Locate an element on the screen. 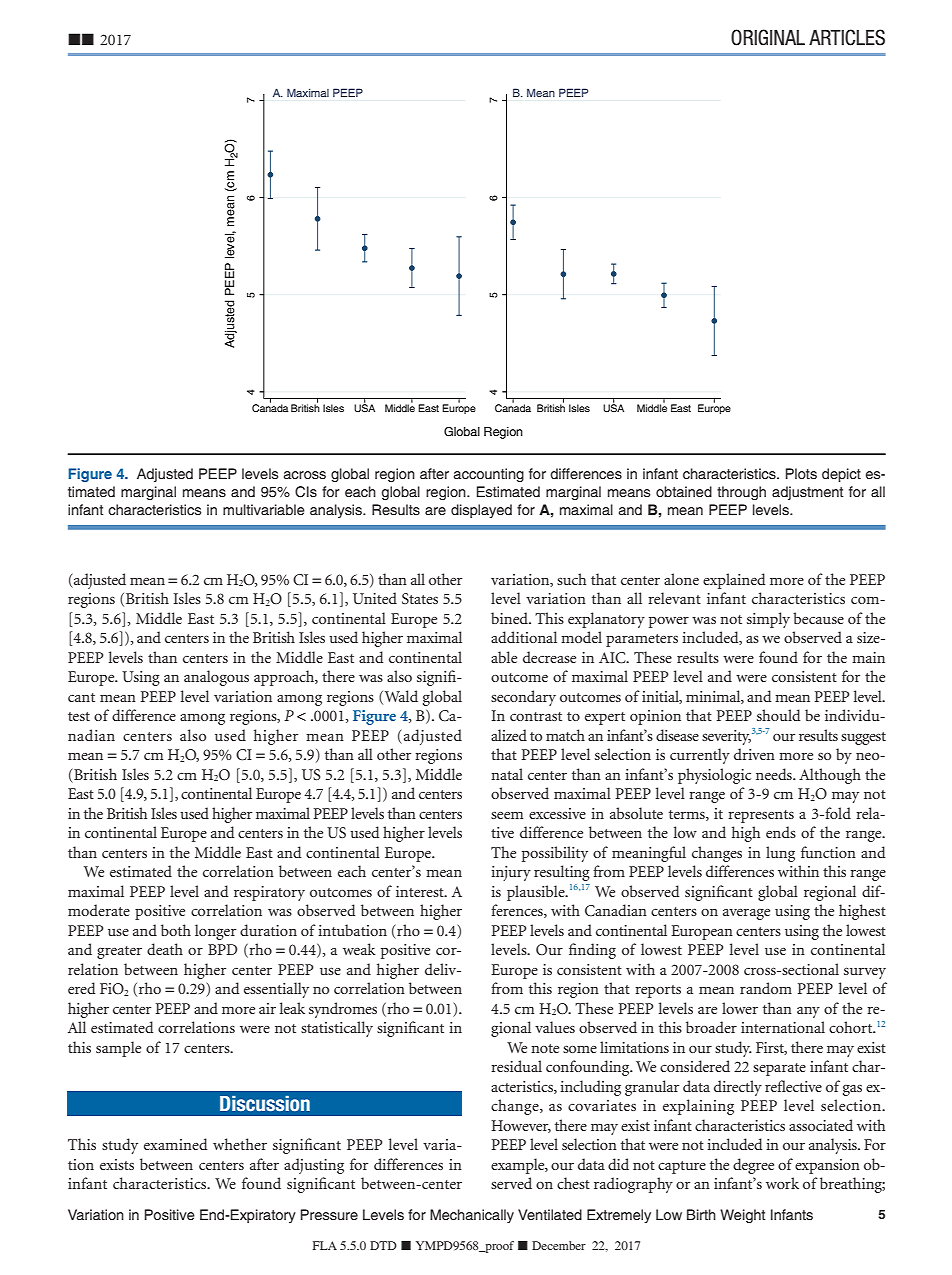 Image resolution: width=952 pixels, height=1275 pixels. examined is located at coordinates (175, 1144).
